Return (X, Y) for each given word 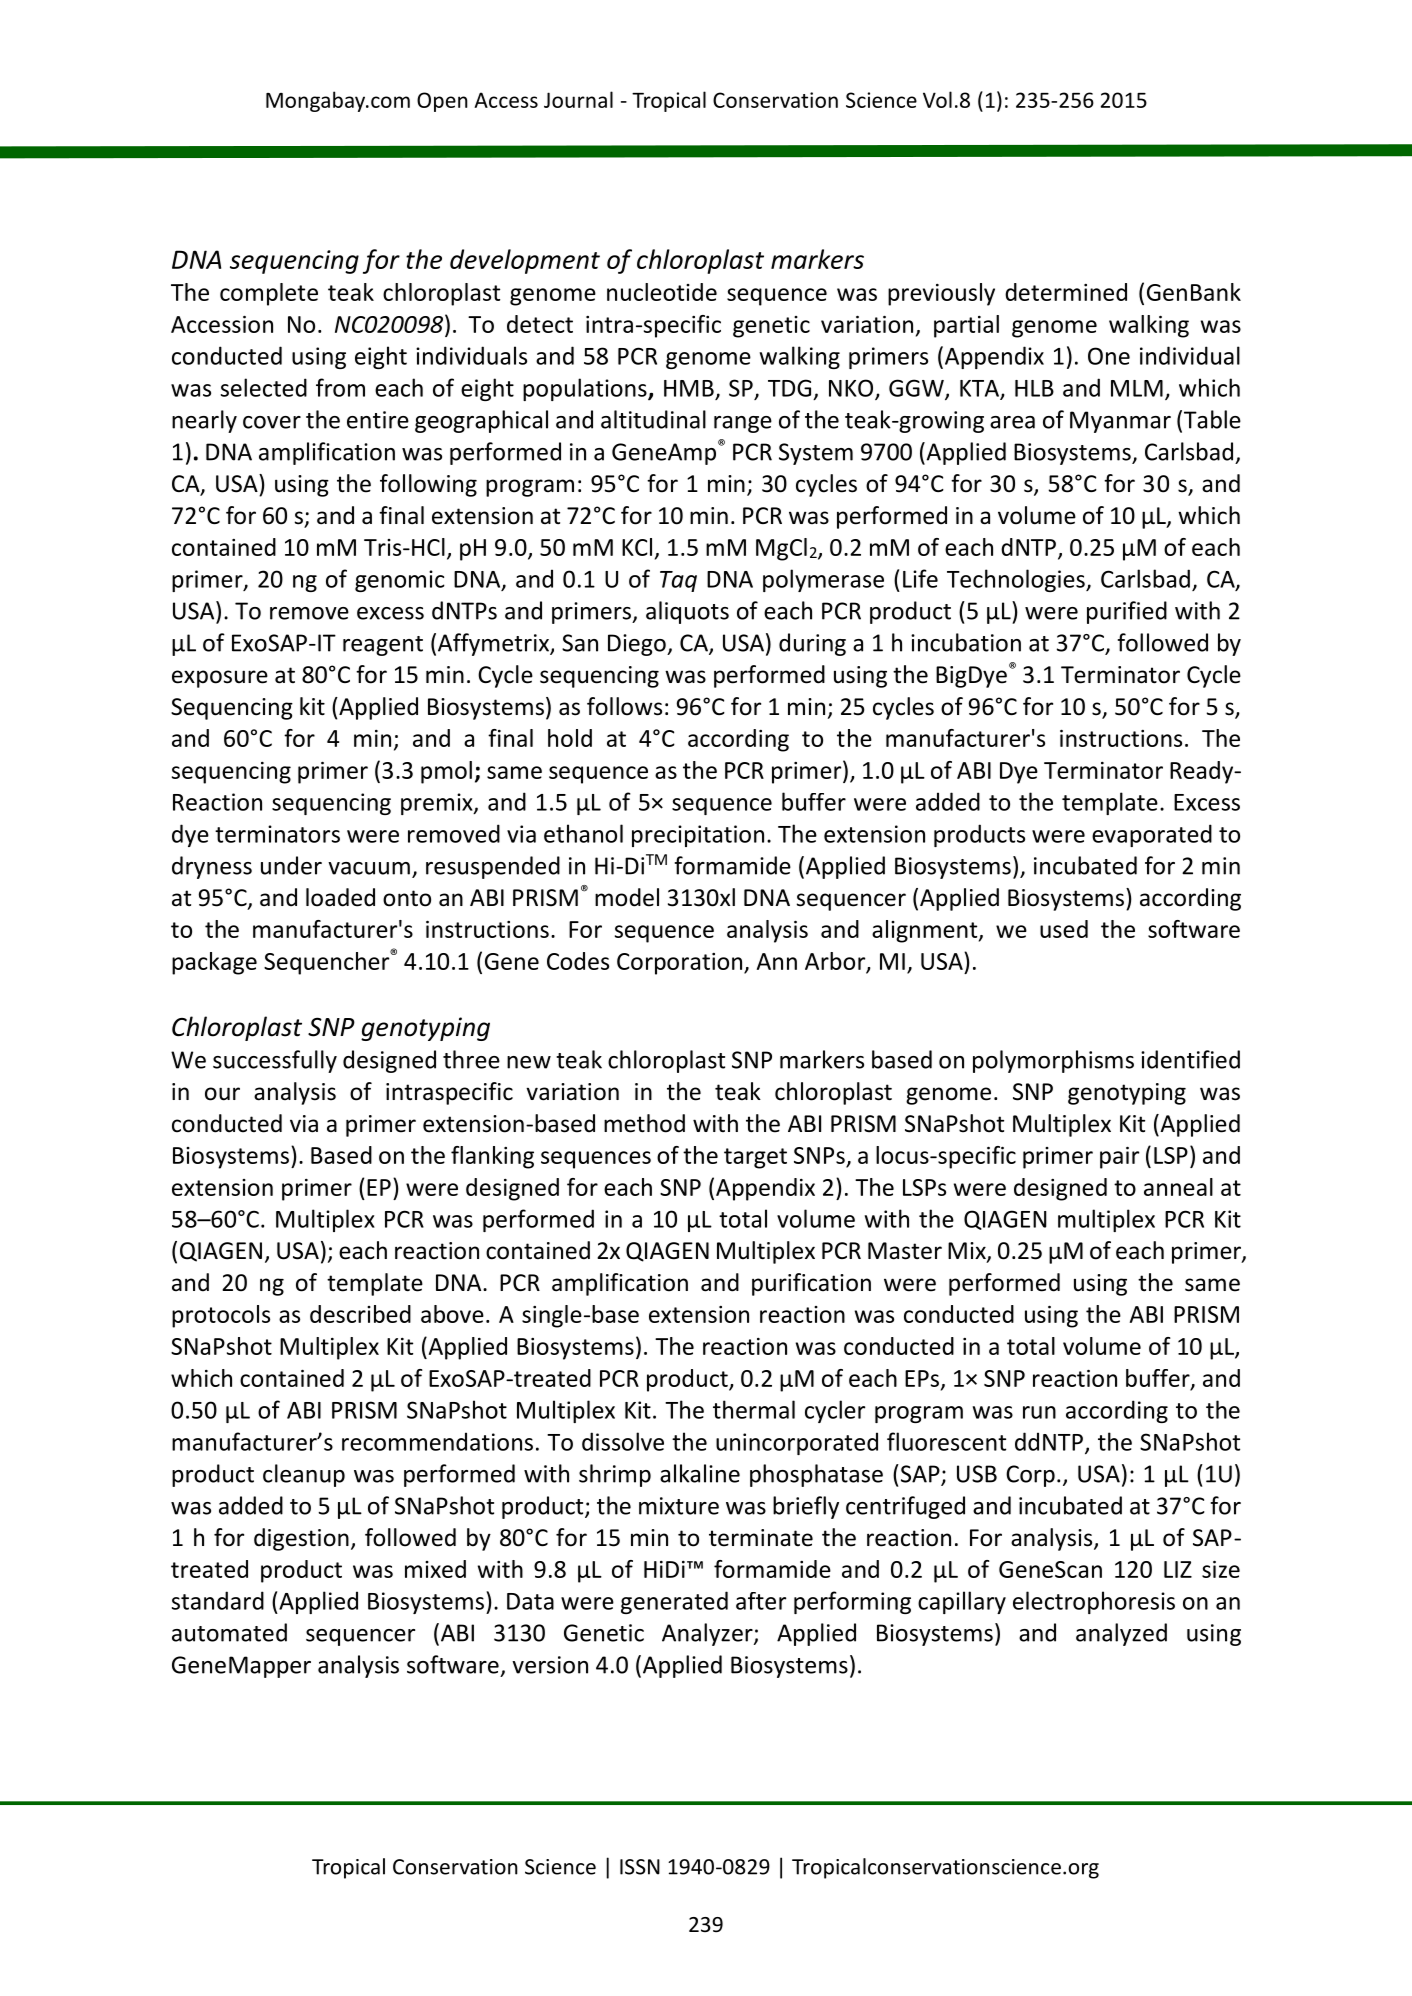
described (360, 1314)
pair (1119, 1157)
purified (1127, 612)
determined (1066, 292)
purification (811, 1284)
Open (442, 102)
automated (229, 1632)
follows (624, 706)
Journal (578, 99)
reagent (383, 646)
